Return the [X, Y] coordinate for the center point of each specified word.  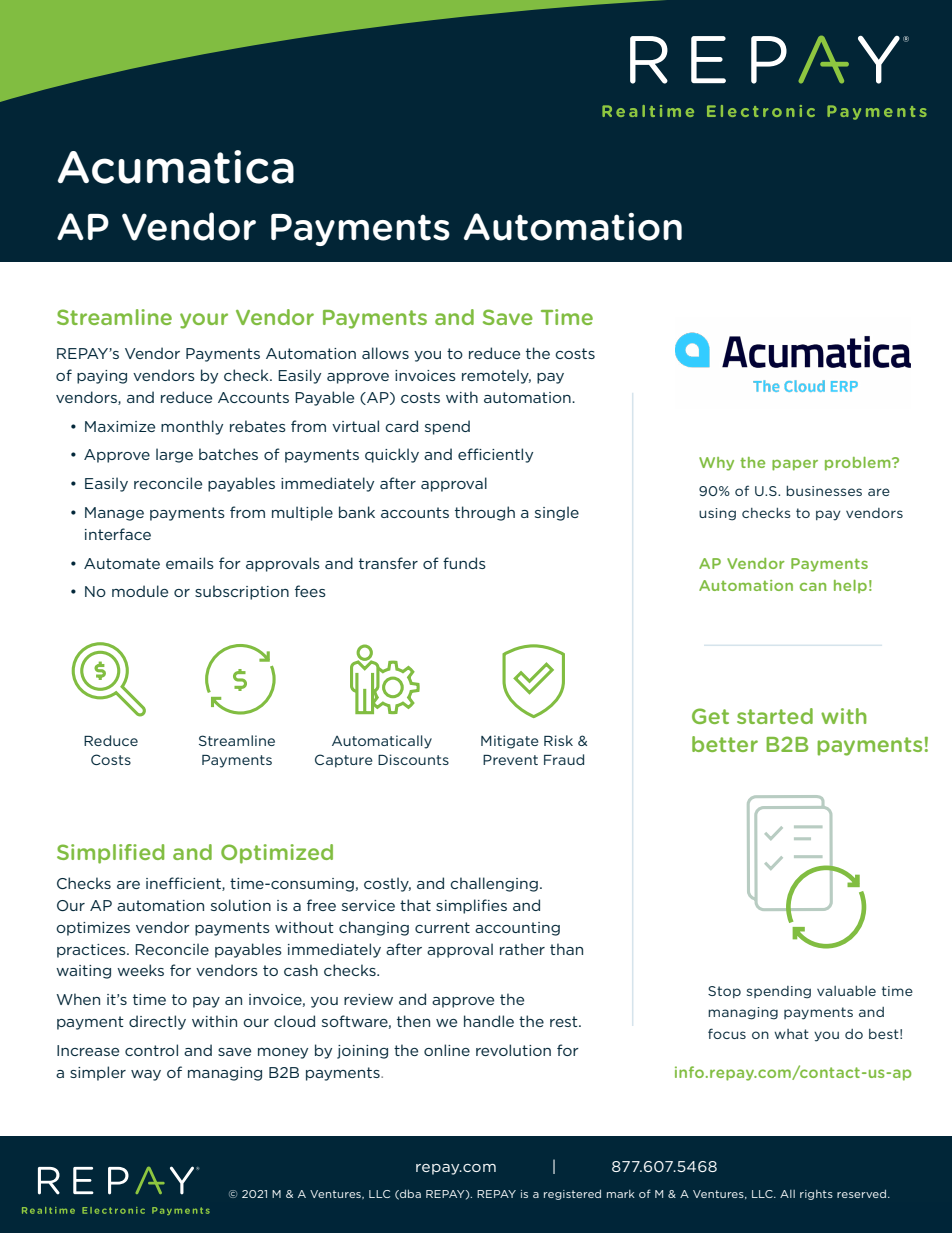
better [725, 744]
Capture [344, 761]
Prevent [510, 760]
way [146, 1075]
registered [572, 1194]
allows [385, 353]
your [204, 321]
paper [795, 465]
